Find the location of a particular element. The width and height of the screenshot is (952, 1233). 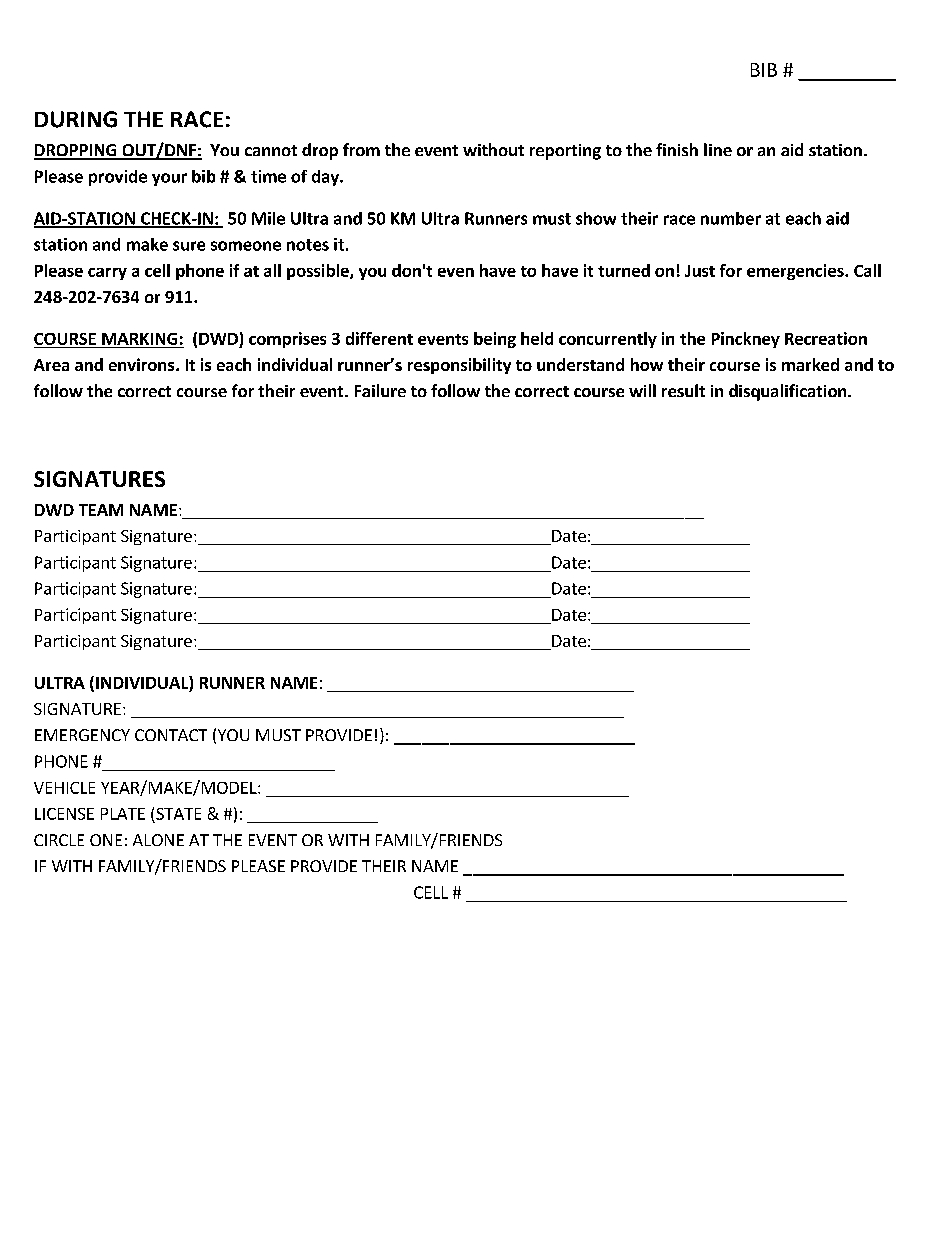

will is located at coordinates (642, 390).
